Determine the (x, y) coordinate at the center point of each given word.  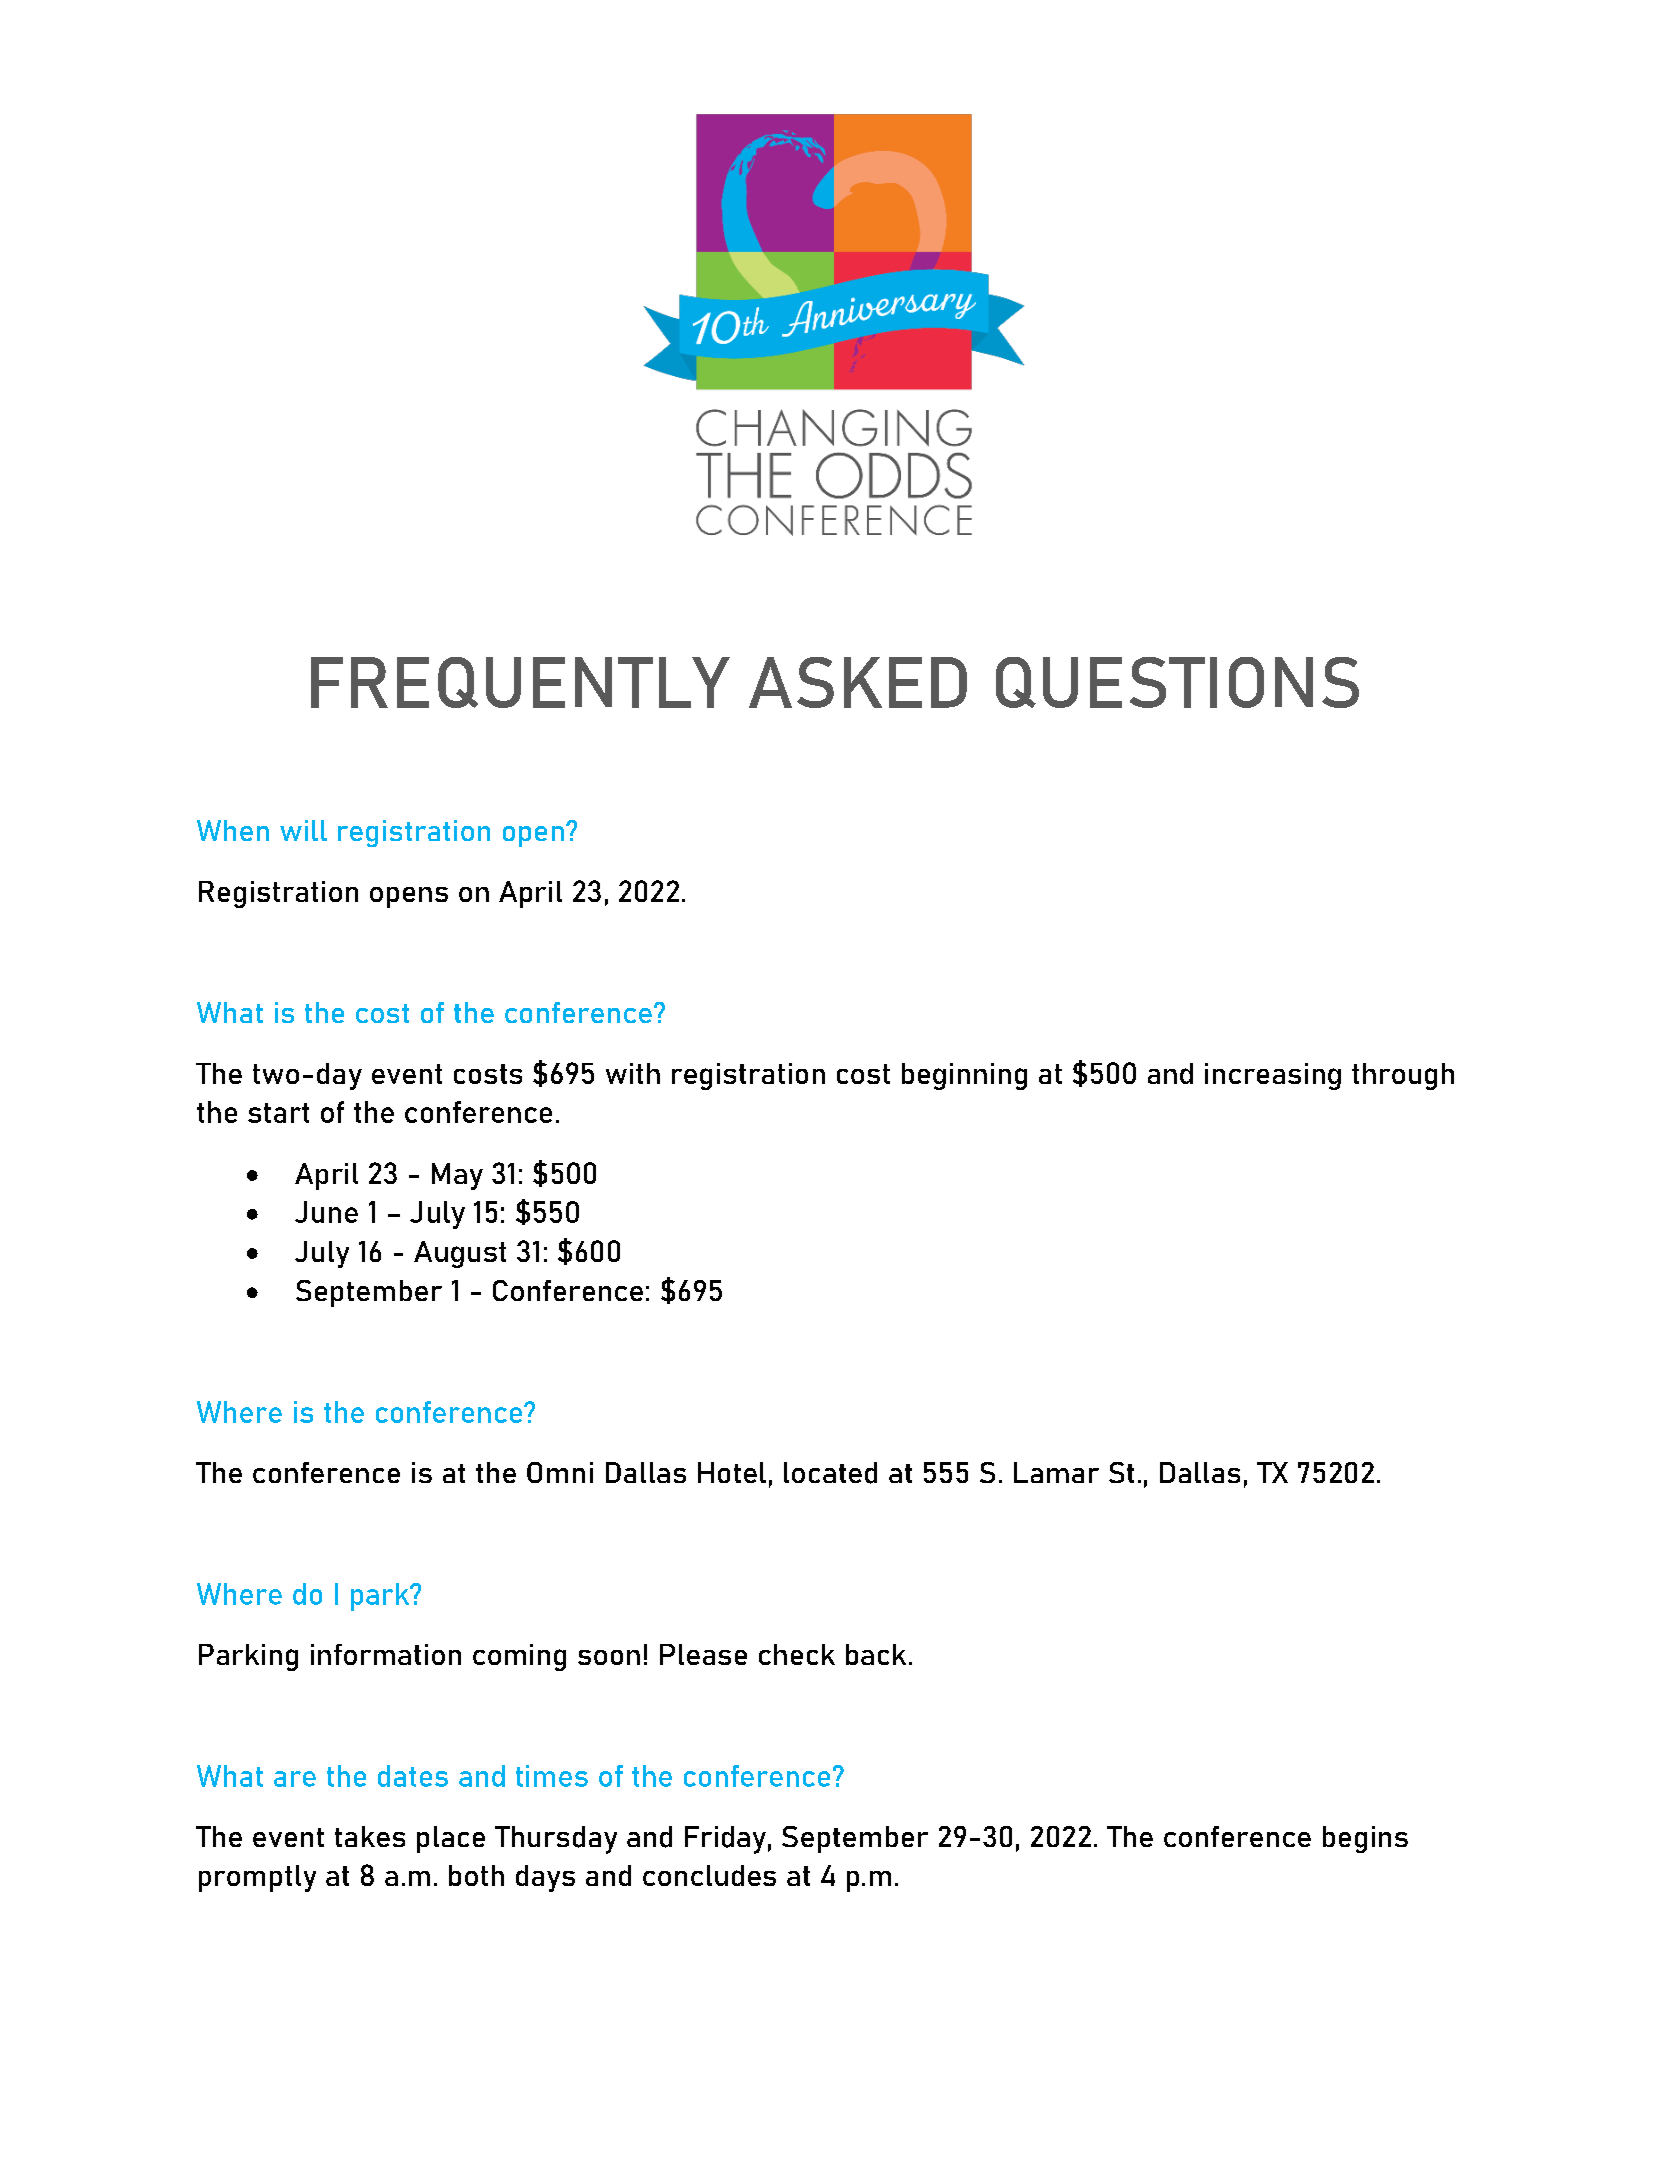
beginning (964, 1076)
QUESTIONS (1177, 682)
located (830, 1473)
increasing (1273, 1076)
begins (1365, 1839)
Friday (725, 1840)
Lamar (1056, 1472)
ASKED (858, 682)
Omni (560, 1472)
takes (370, 1836)
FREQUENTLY (520, 682)
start (278, 1113)
